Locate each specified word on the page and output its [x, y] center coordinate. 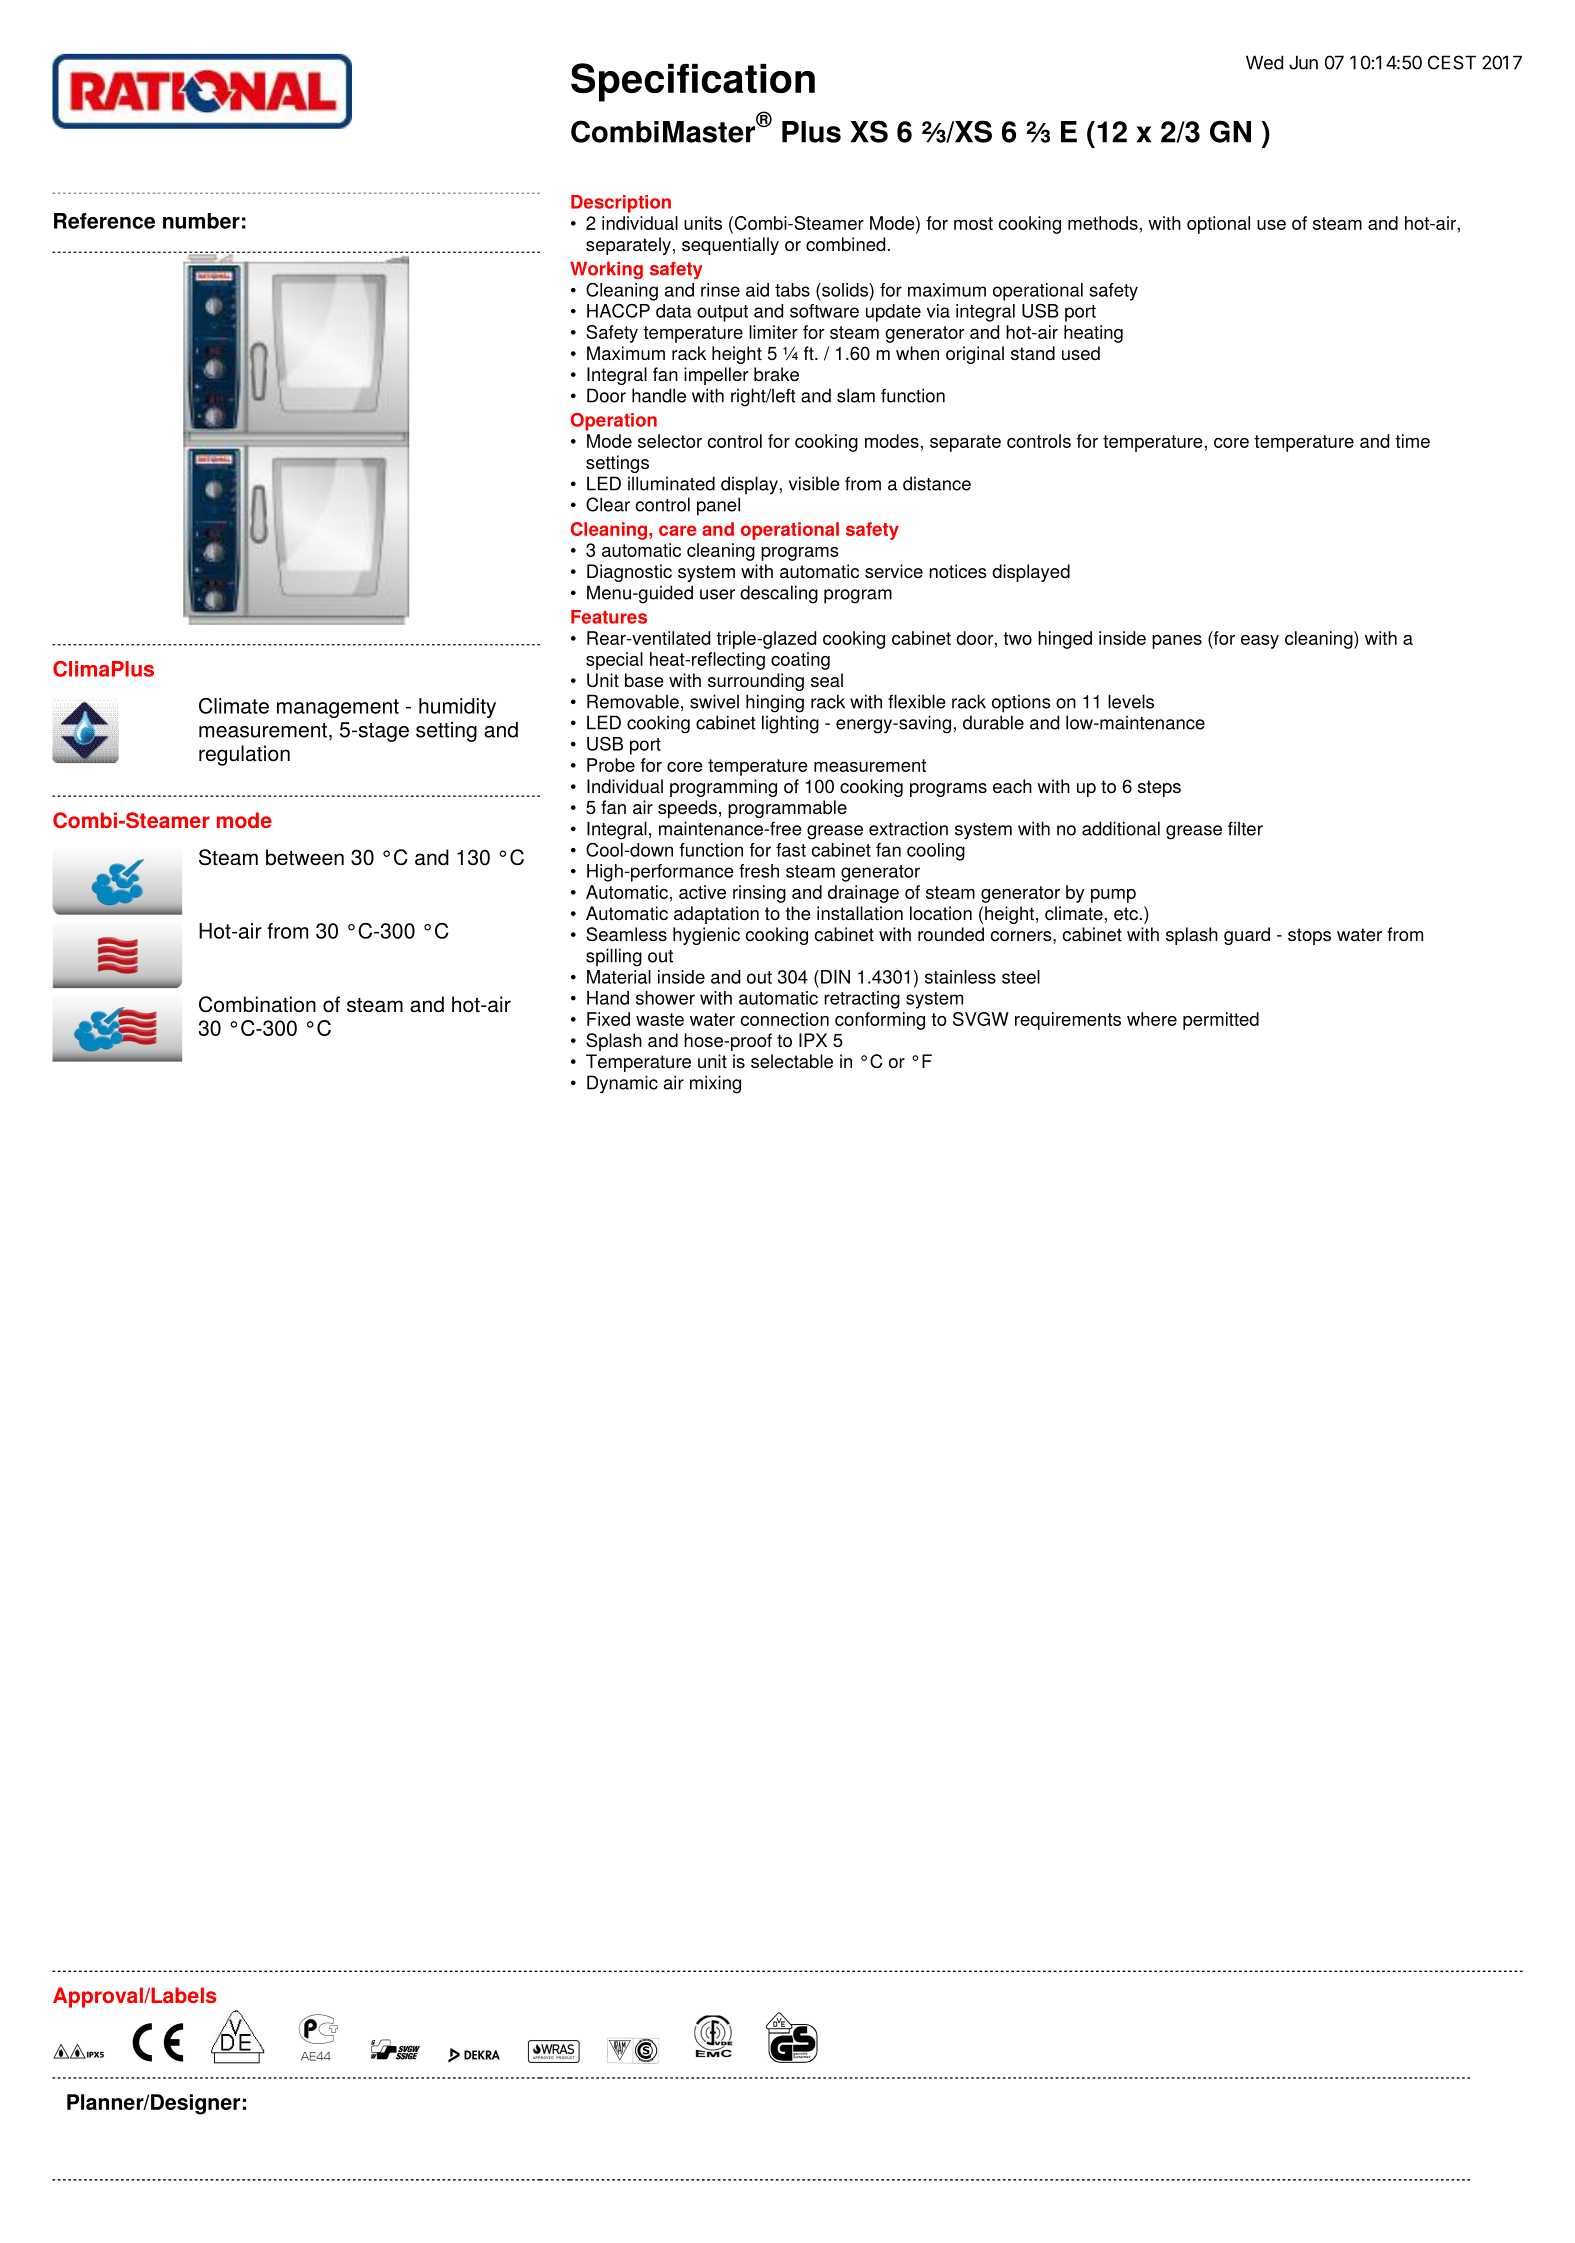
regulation [244, 755]
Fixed [608, 1019]
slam [856, 395]
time [1412, 441]
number [201, 221]
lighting [790, 724]
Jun [1303, 62]
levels [1131, 701]
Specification [693, 82]
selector [670, 441]
